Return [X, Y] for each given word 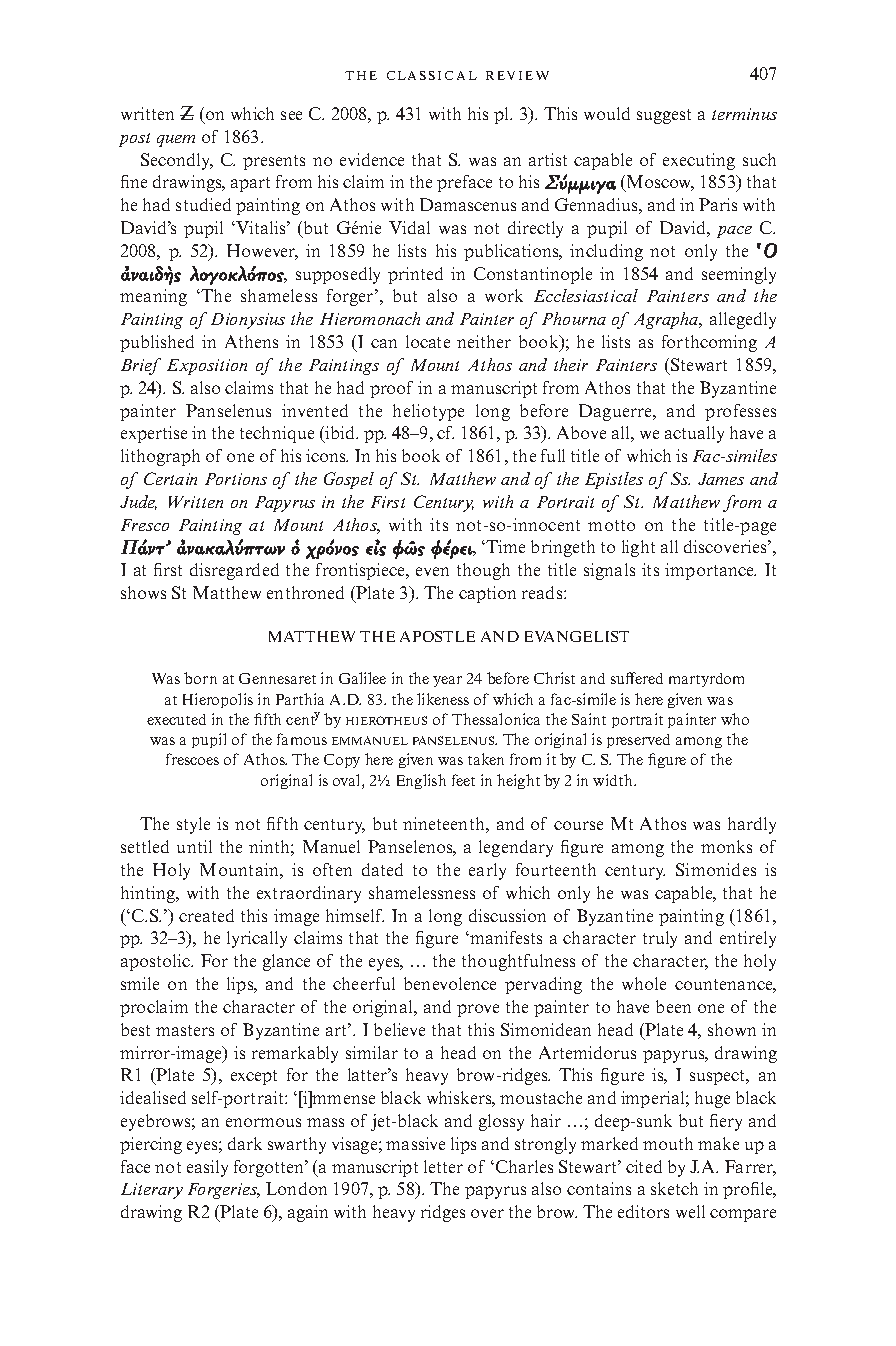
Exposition [207, 367]
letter [443, 1166]
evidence [372, 159]
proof [391, 389]
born [200, 678]
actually [694, 434]
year [447, 681]
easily [207, 1168]
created [206, 915]
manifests [505, 937]
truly [660, 939]
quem [176, 141]
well [690, 1211]
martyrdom [706, 680]
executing [699, 161]
